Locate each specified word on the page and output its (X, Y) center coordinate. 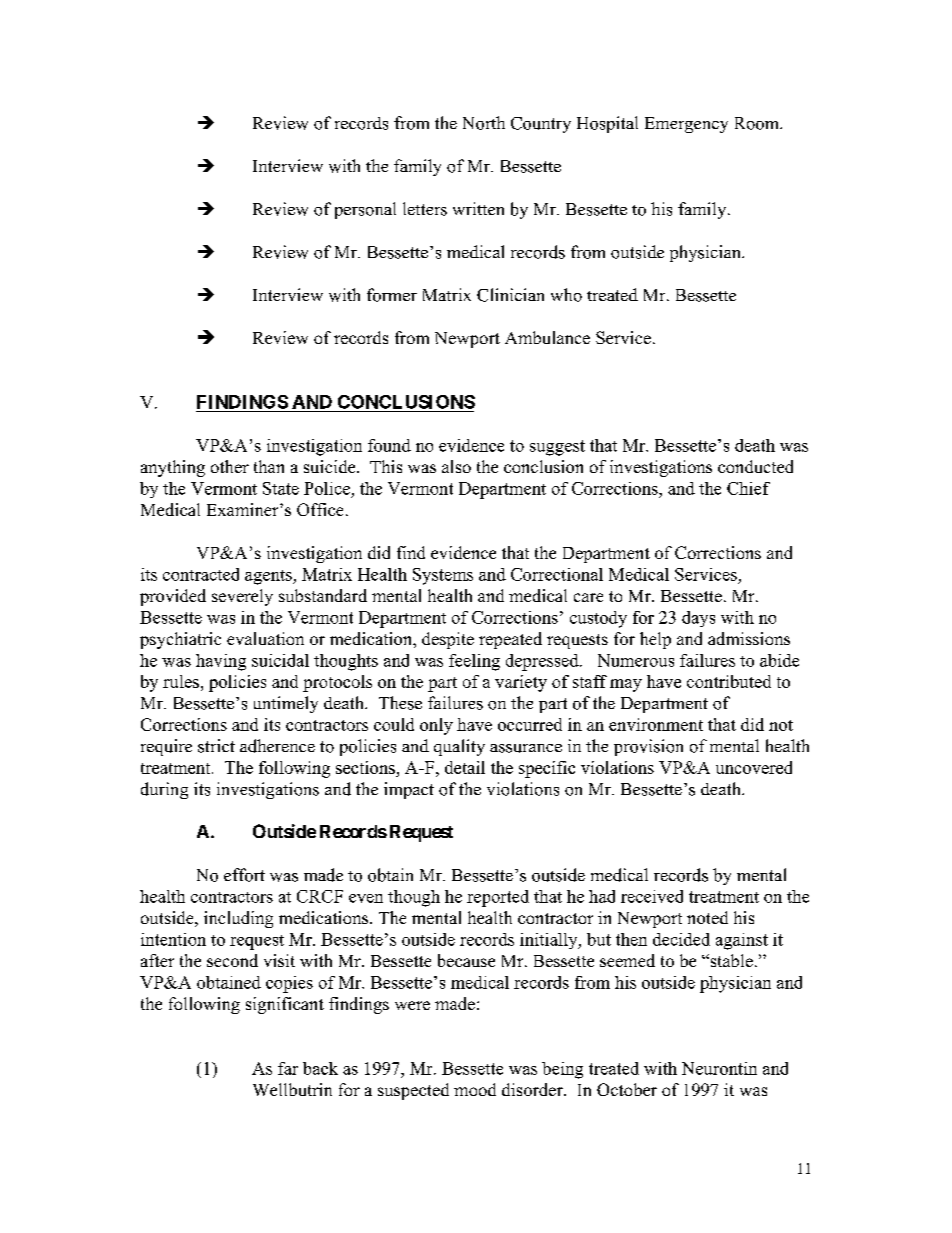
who (566, 295)
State (281, 488)
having (221, 662)
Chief (748, 488)
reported (498, 898)
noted (707, 917)
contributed (729, 681)
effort (244, 875)
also (456, 466)
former (392, 295)
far (288, 1068)
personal (365, 210)
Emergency (686, 125)
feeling (474, 662)
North (484, 123)
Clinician (510, 295)
